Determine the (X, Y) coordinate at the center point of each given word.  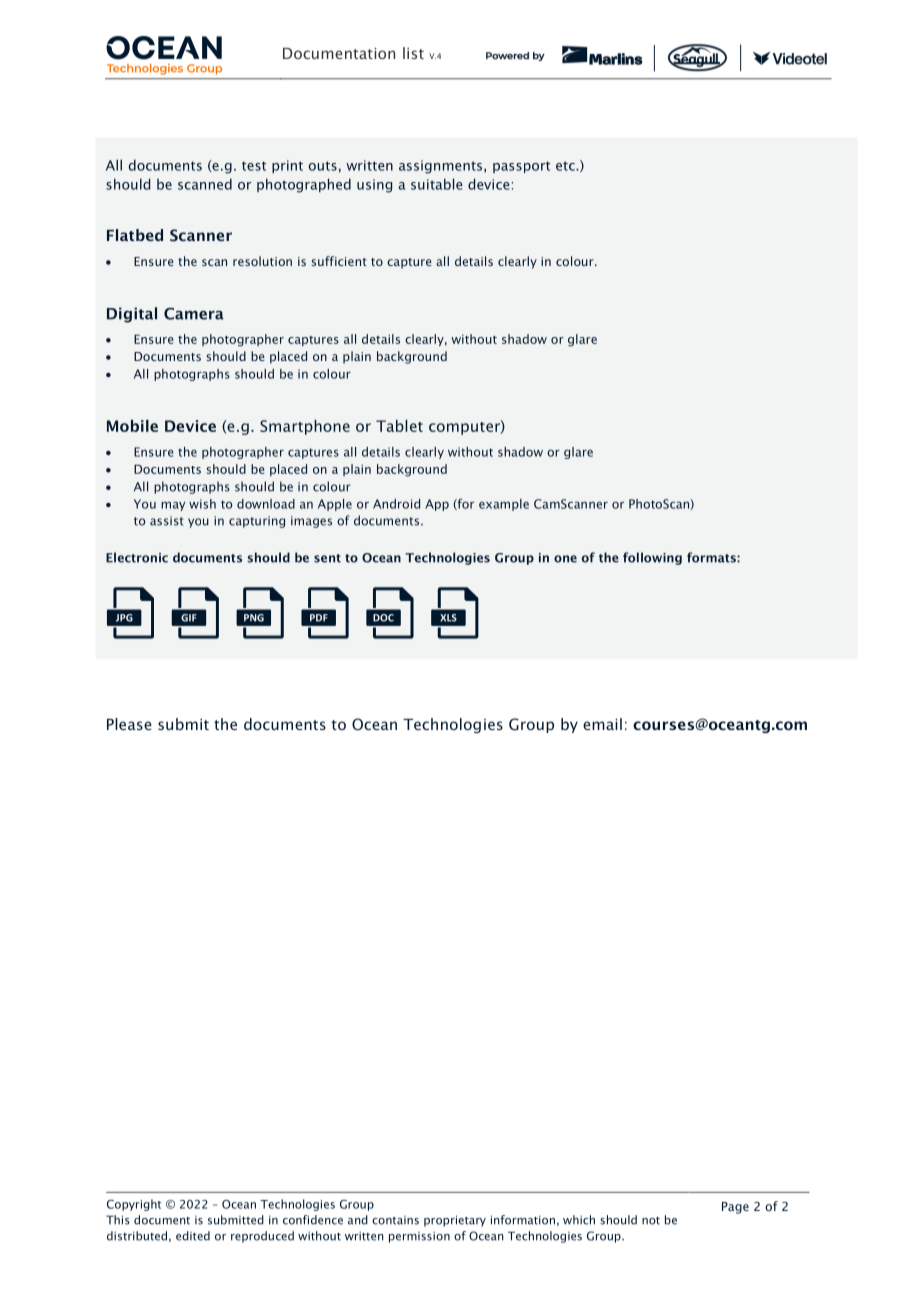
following (652, 558)
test (254, 166)
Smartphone (305, 427)
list (413, 53)
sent (327, 558)
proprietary (455, 1221)
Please (129, 724)
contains (395, 1220)
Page (735, 1208)
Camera (194, 314)
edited (193, 1236)
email (602, 724)
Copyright (134, 1205)
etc (566, 166)
